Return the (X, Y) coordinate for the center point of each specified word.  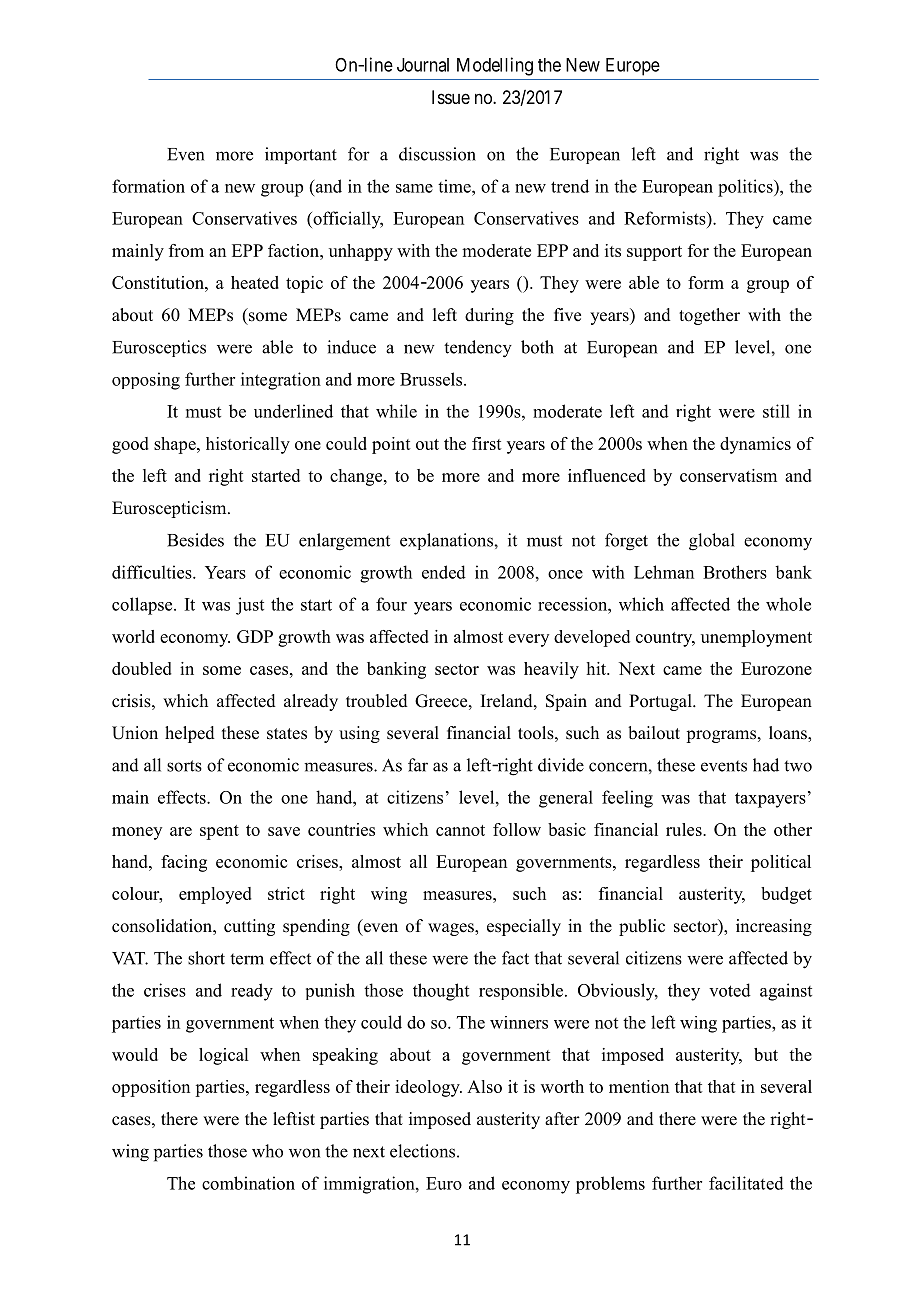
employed (215, 895)
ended (444, 572)
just (250, 606)
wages (452, 929)
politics (746, 188)
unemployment (756, 638)
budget (786, 895)
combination (248, 1183)
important (301, 155)
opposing (146, 381)
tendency (478, 349)
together (709, 316)
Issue (451, 97)
